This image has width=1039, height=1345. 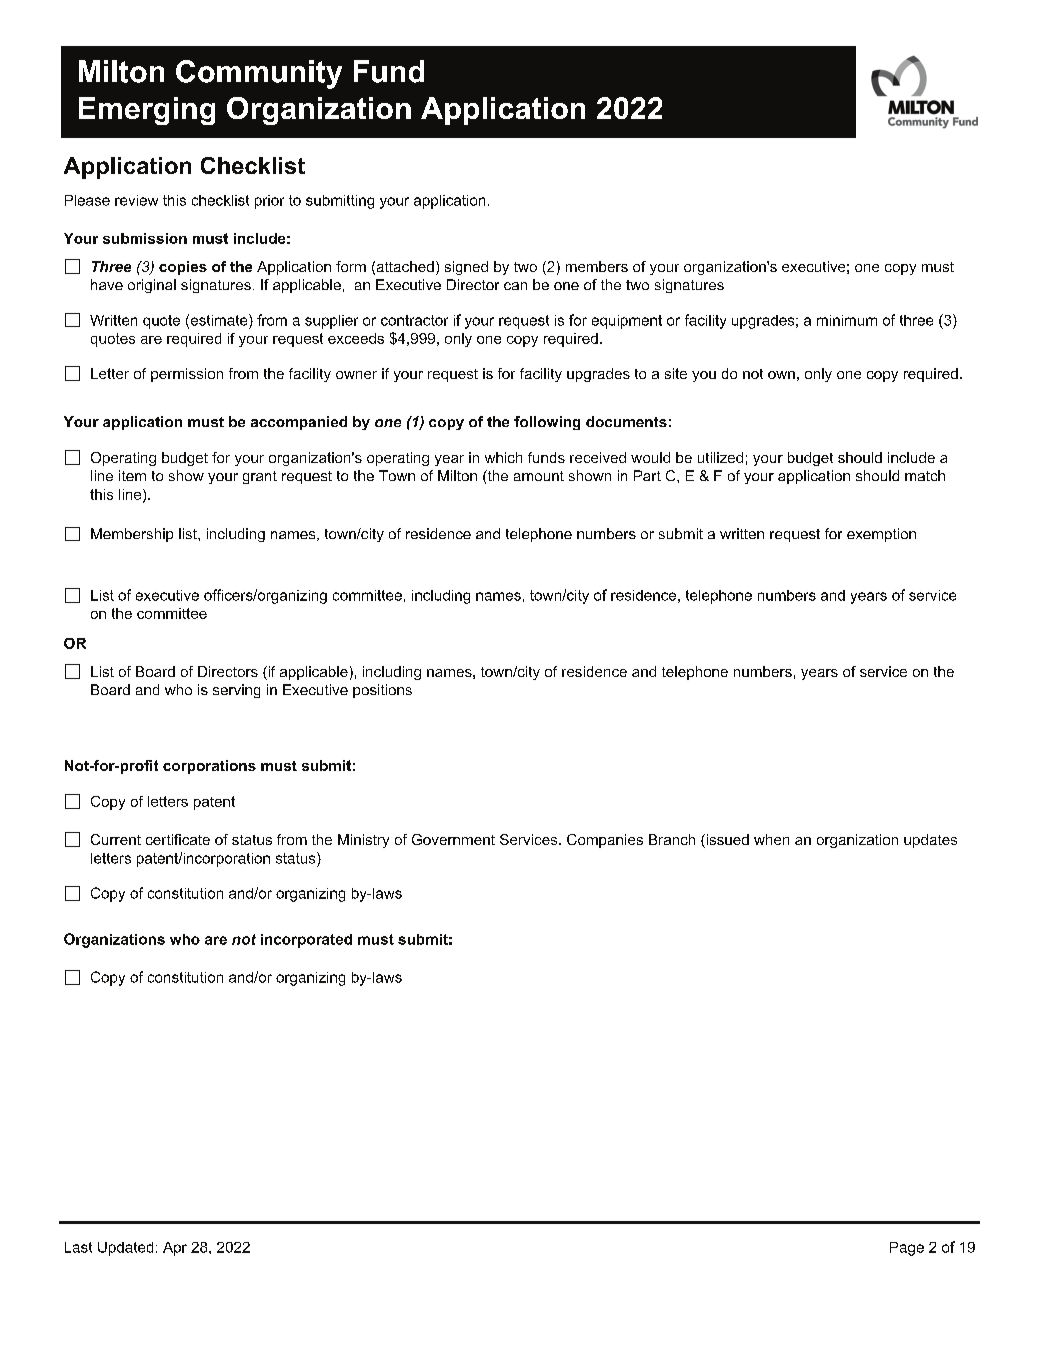 I want to click on signed, so click(x=466, y=268).
